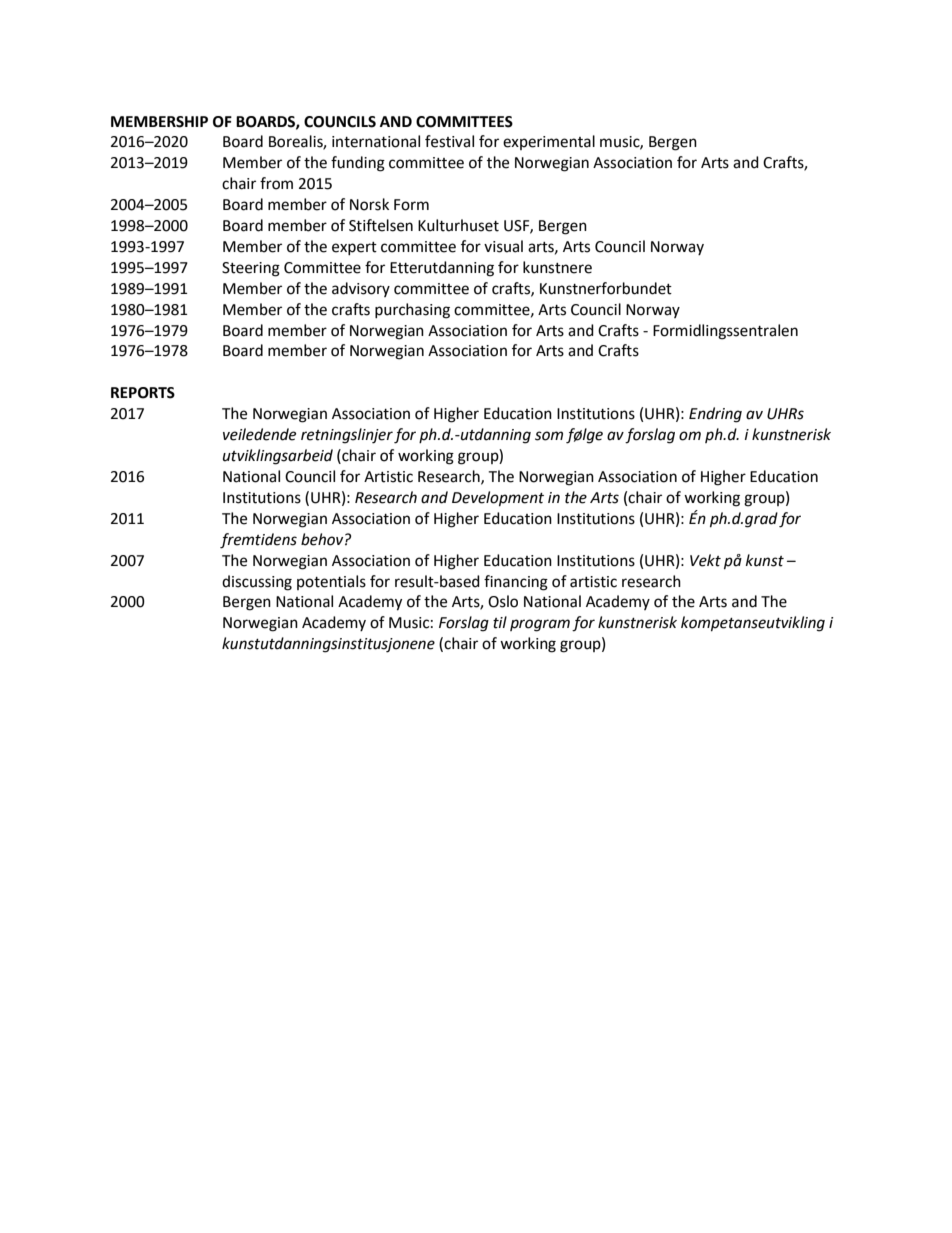 Image resolution: width=952 pixels, height=1233 pixels. I want to click on from, so click(276, 183).
